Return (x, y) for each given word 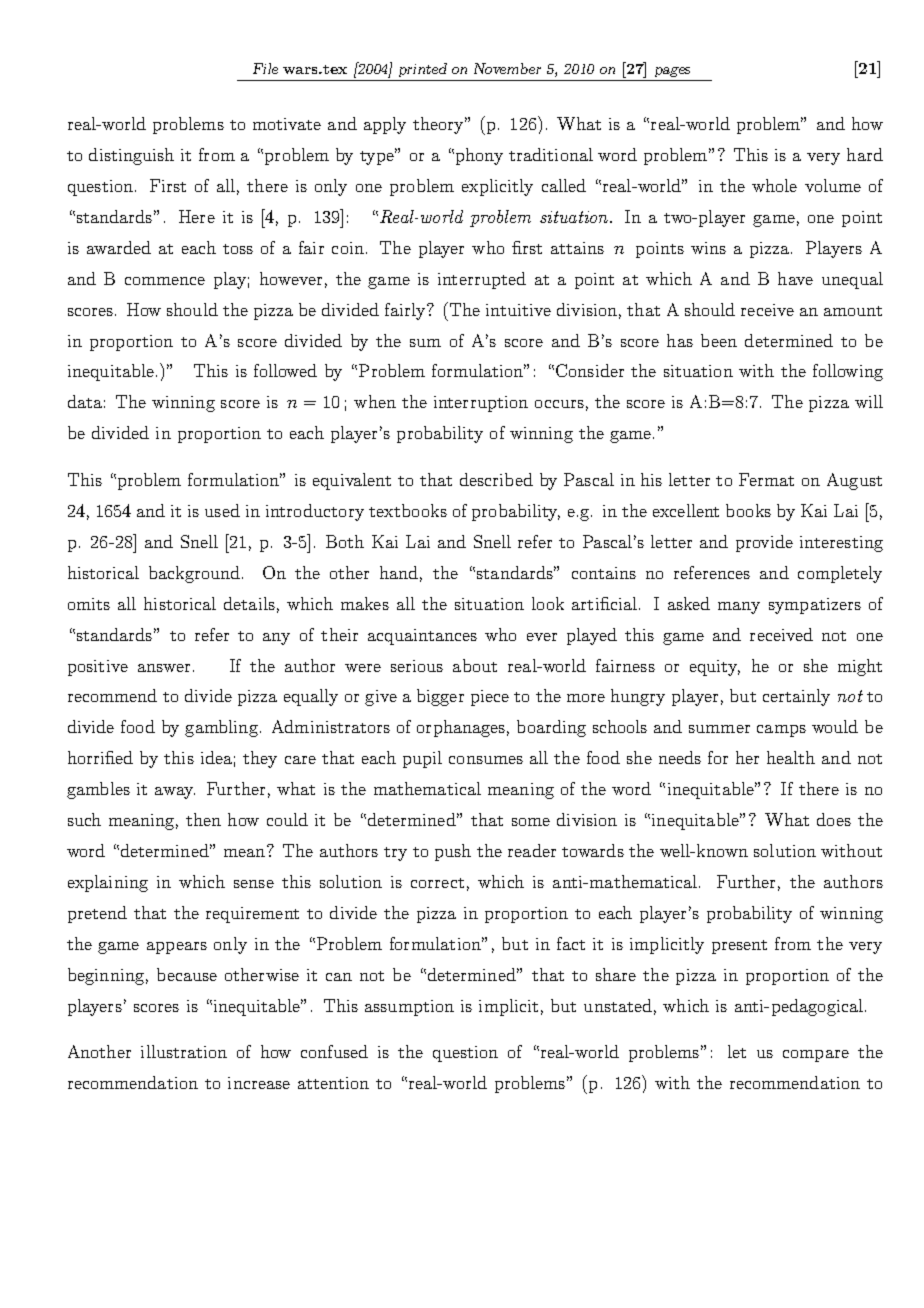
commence (165, 281)
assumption (409, 1008)
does (834, 819)
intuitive (518, 310)
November (507, 68)
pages (672, 72)
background (196, 574)
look (548, 603)
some (531, 822)
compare (816, 1056)
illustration (184, 1051)
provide (764, 543)
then (203, 819)
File (265, 68)
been (719, 340)
